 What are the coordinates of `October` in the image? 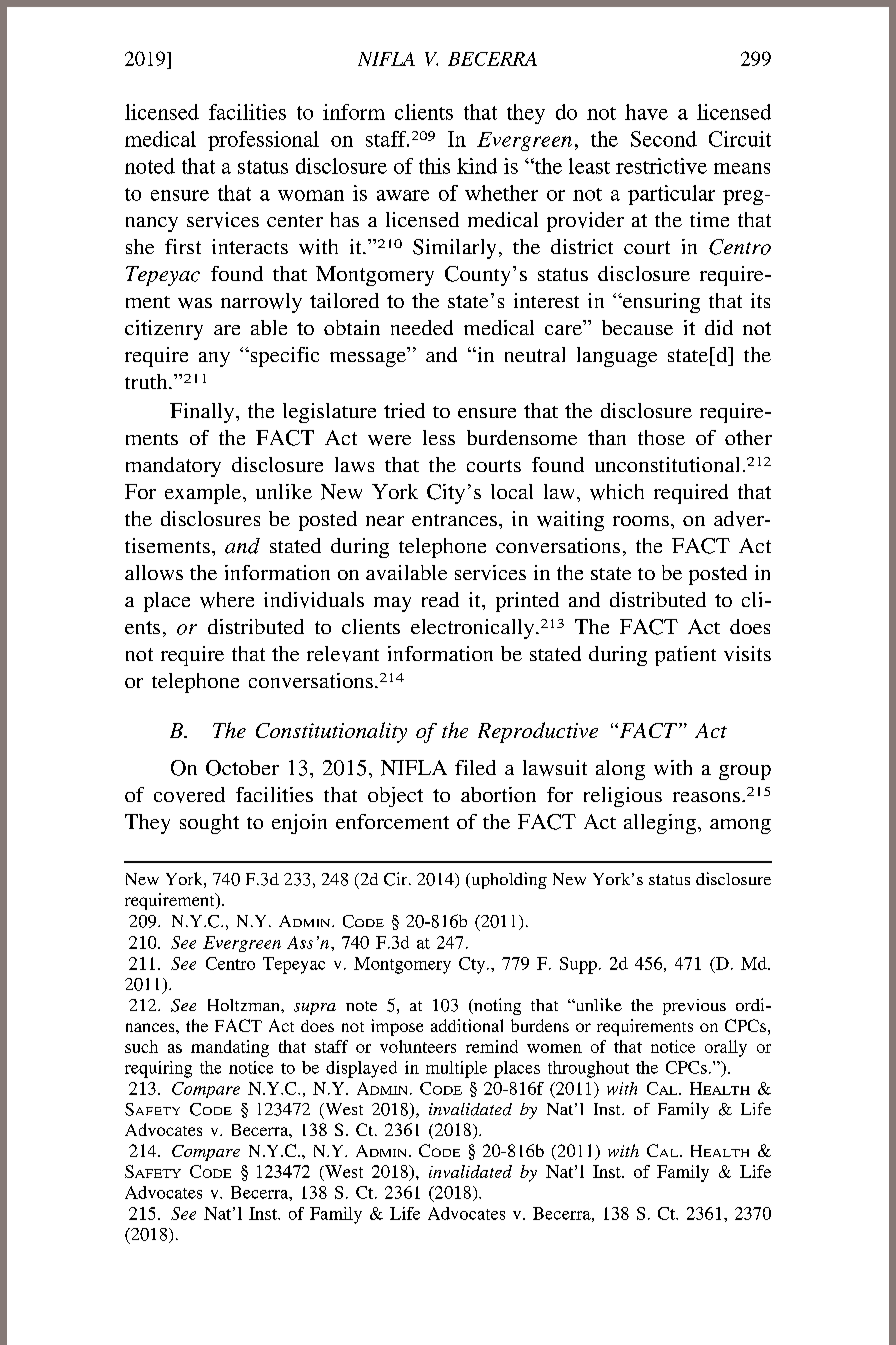 It's located at (242, 768).
